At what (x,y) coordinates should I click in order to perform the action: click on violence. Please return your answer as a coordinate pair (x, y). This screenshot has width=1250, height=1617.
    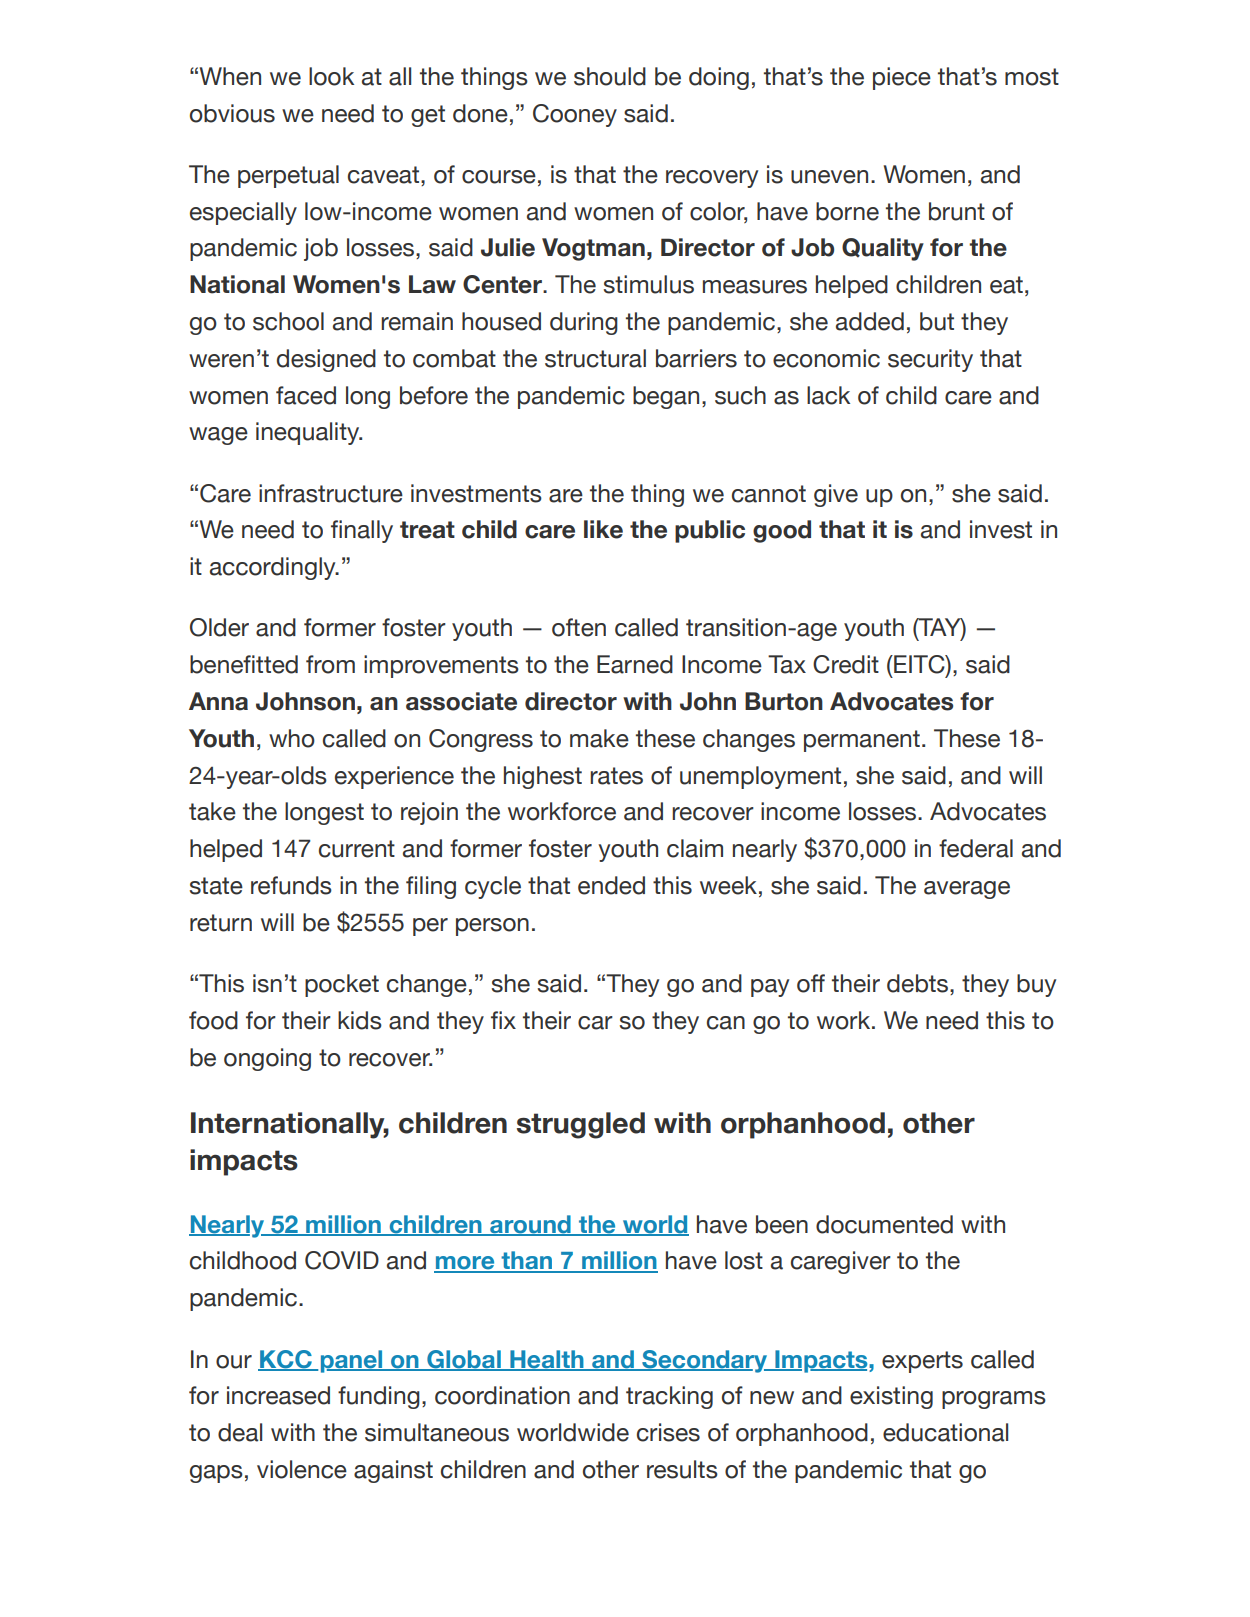
    Looking at the image, I should click on (302, 1469).
